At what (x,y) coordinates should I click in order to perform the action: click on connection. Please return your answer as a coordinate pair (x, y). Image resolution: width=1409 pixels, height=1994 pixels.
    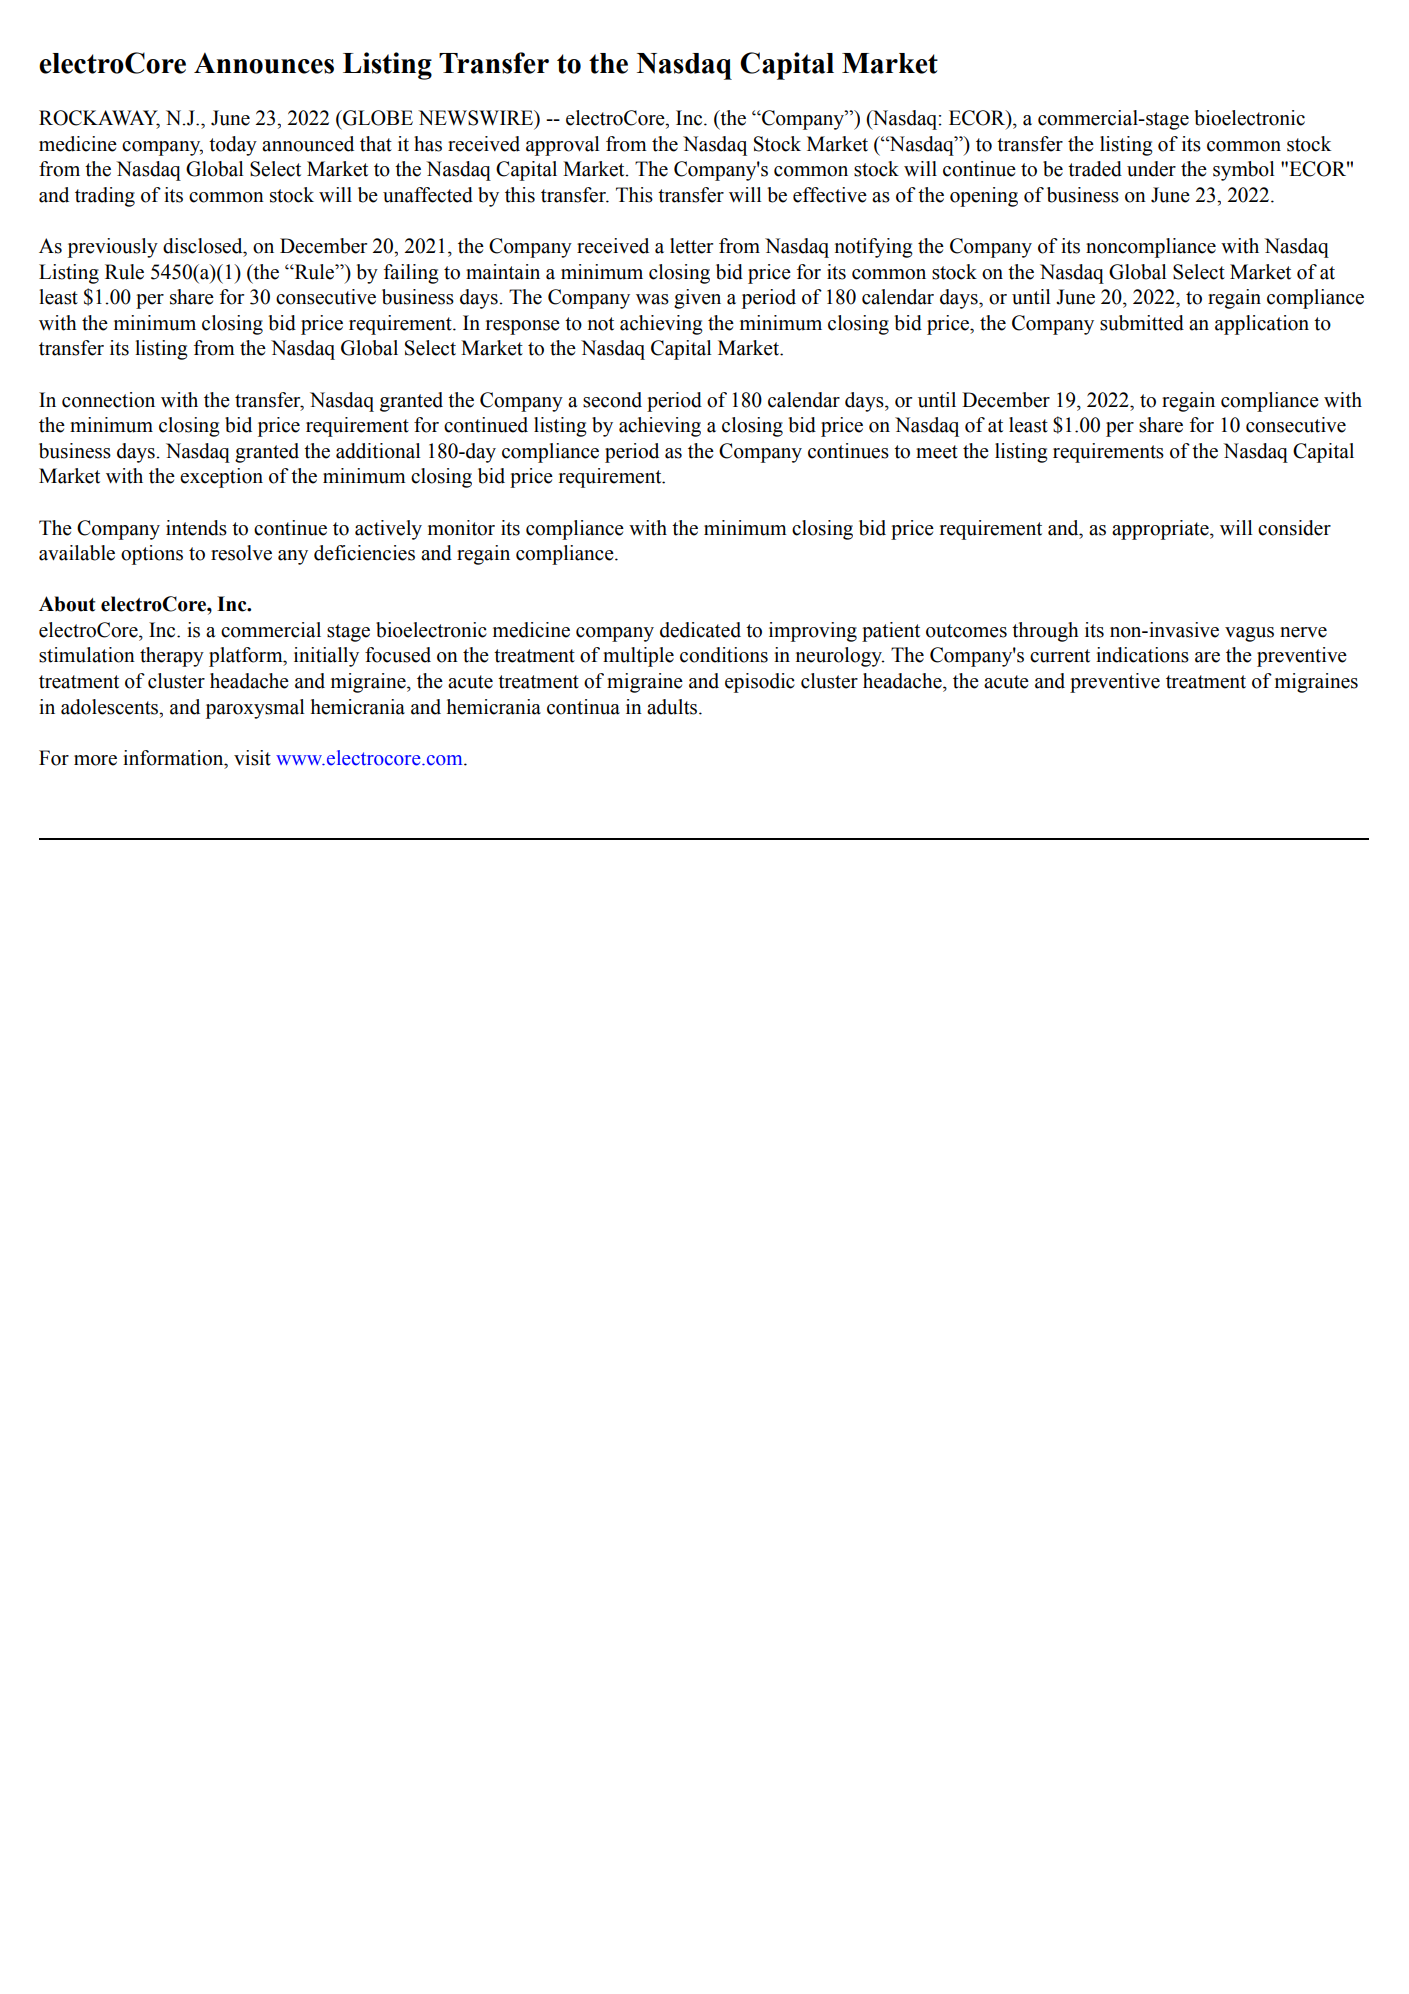
    Looking at the image, I should click on (108, 400).
